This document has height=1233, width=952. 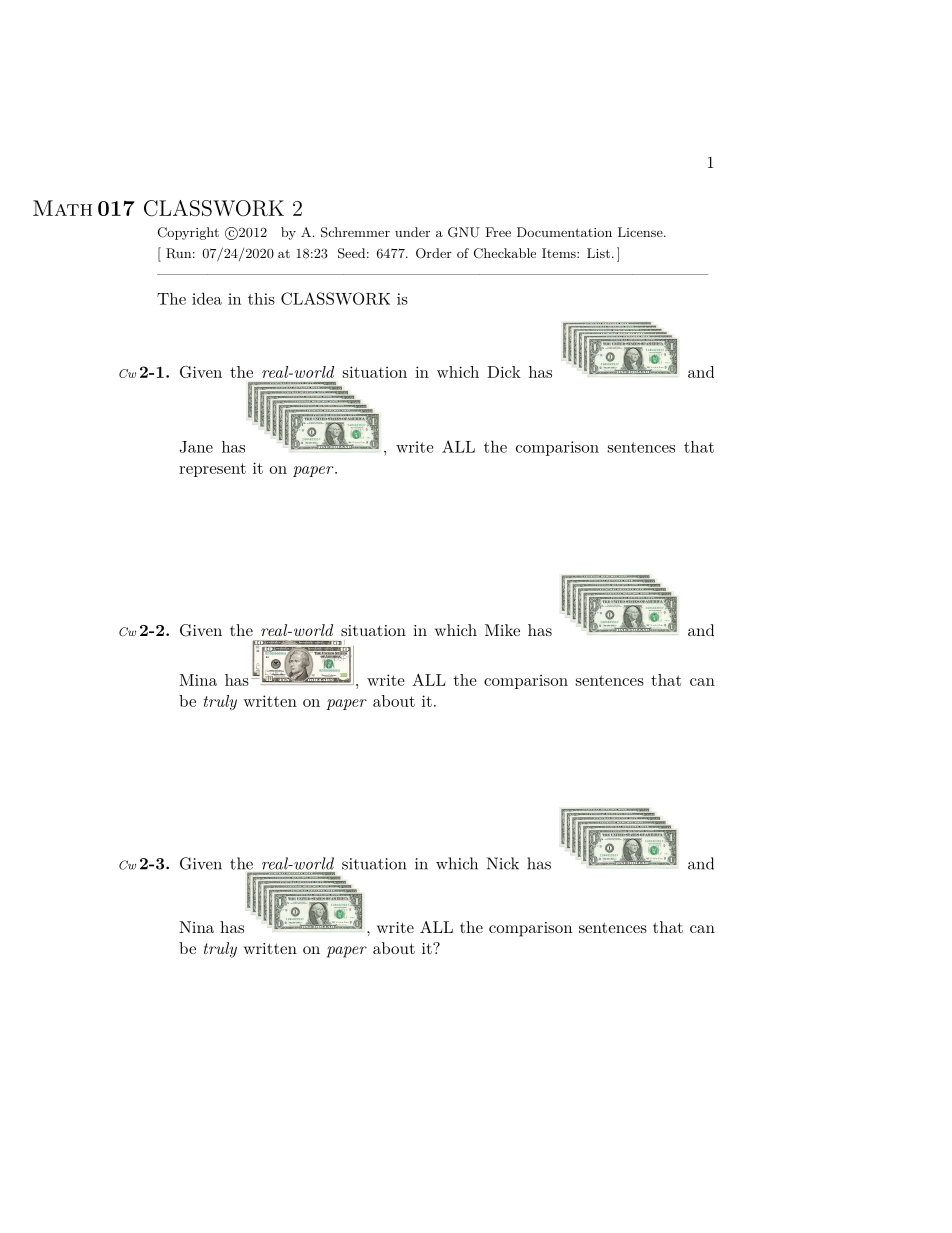 What do you see at coordinates (212, 470) in the document?
I see `represent` at bounding box center [212, 470].
